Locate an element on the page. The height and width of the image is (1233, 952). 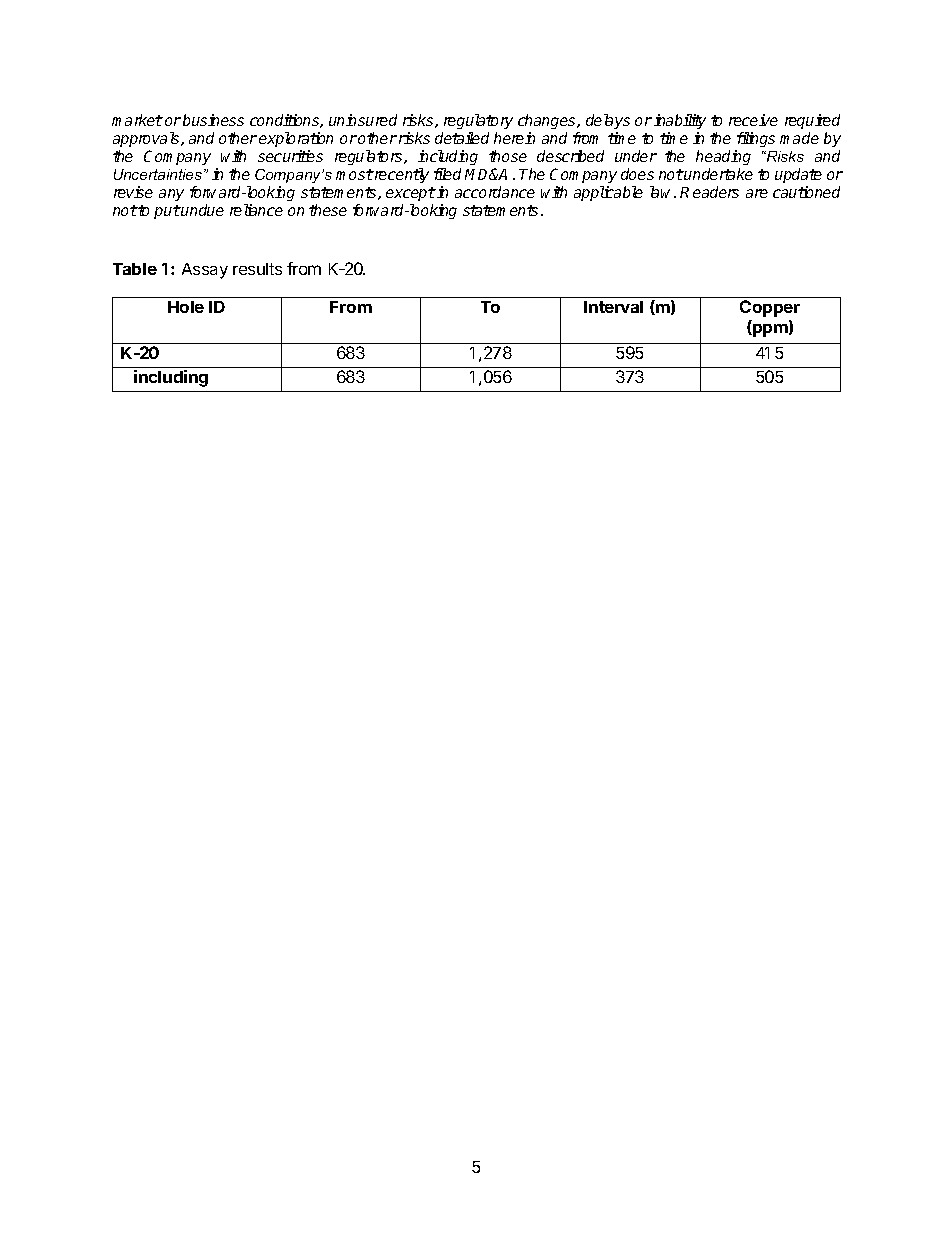
are is located at coordinates (757, 193).
